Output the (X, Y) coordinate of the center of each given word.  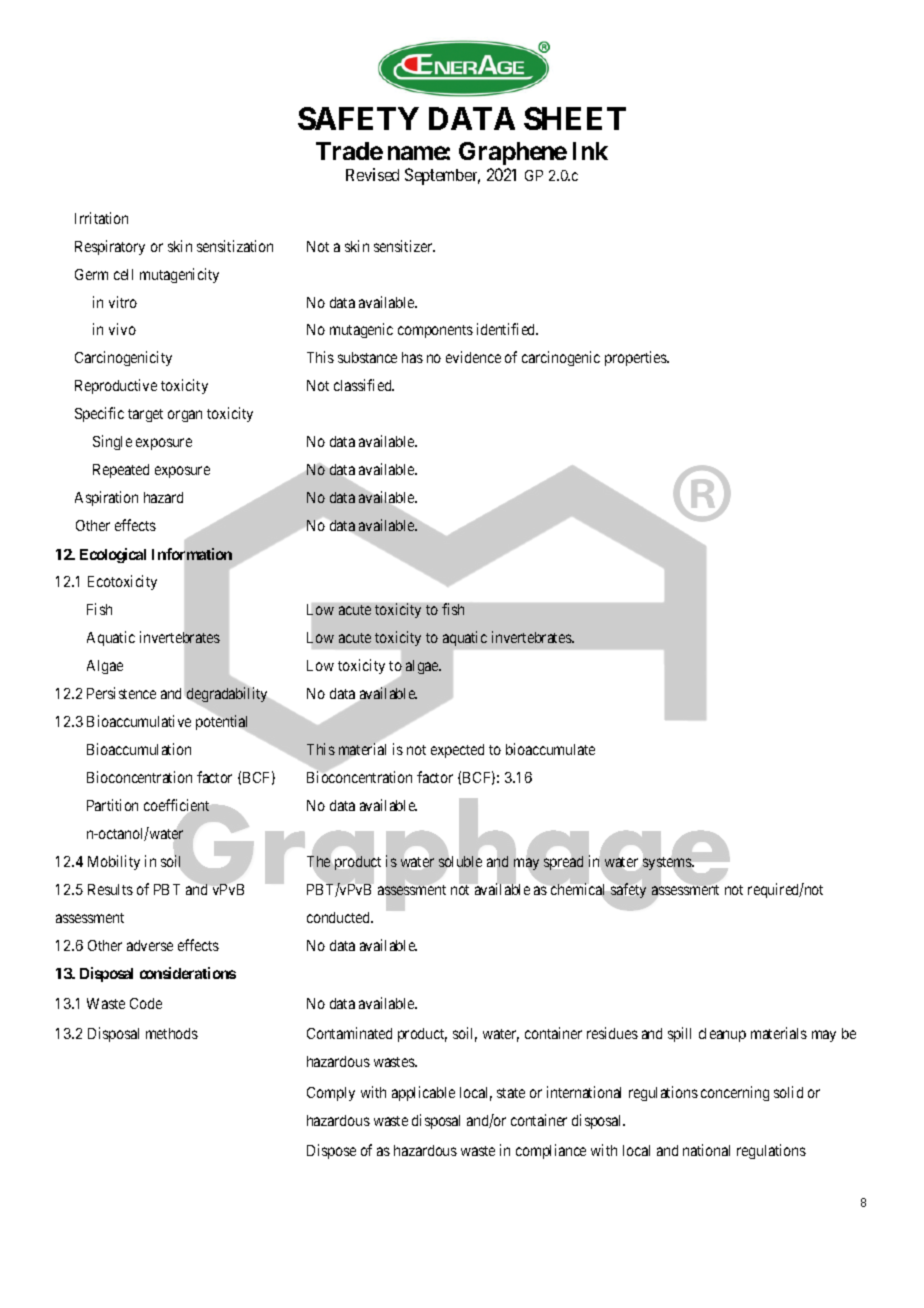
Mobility (114, 862)
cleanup (722, 1035)
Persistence (121, 693)
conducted (339, 917)
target (145, 415)
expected (457, 751)
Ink (590, 151)
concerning (735, 1093)
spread (563, 862)
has (412, 357)
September (442, 176)
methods (172, 1033)
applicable (423, 1093)
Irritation (101, 218)
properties (637, 358)
